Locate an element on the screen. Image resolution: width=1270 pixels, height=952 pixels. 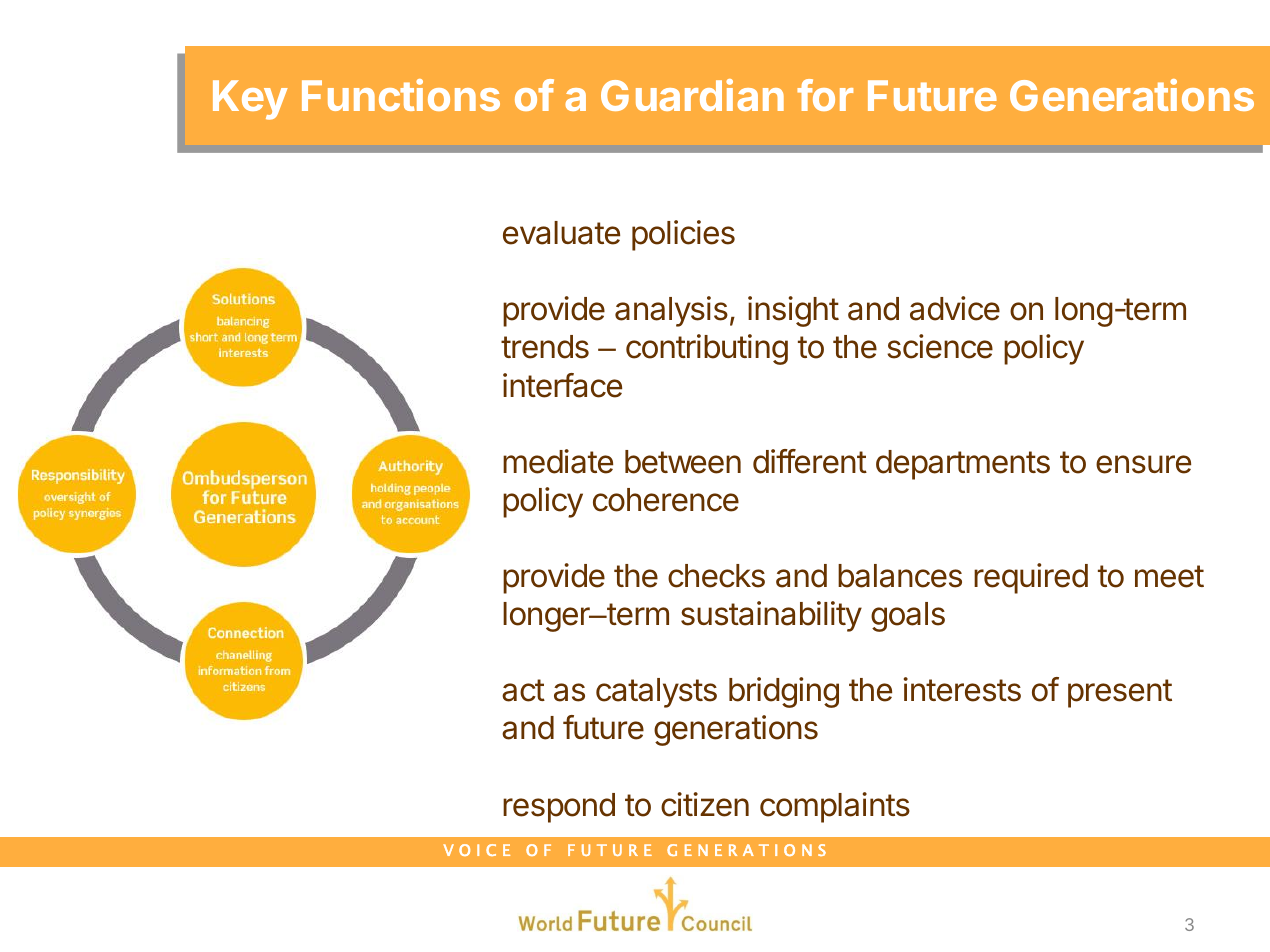
respond is located at coordinates (559, 808).
